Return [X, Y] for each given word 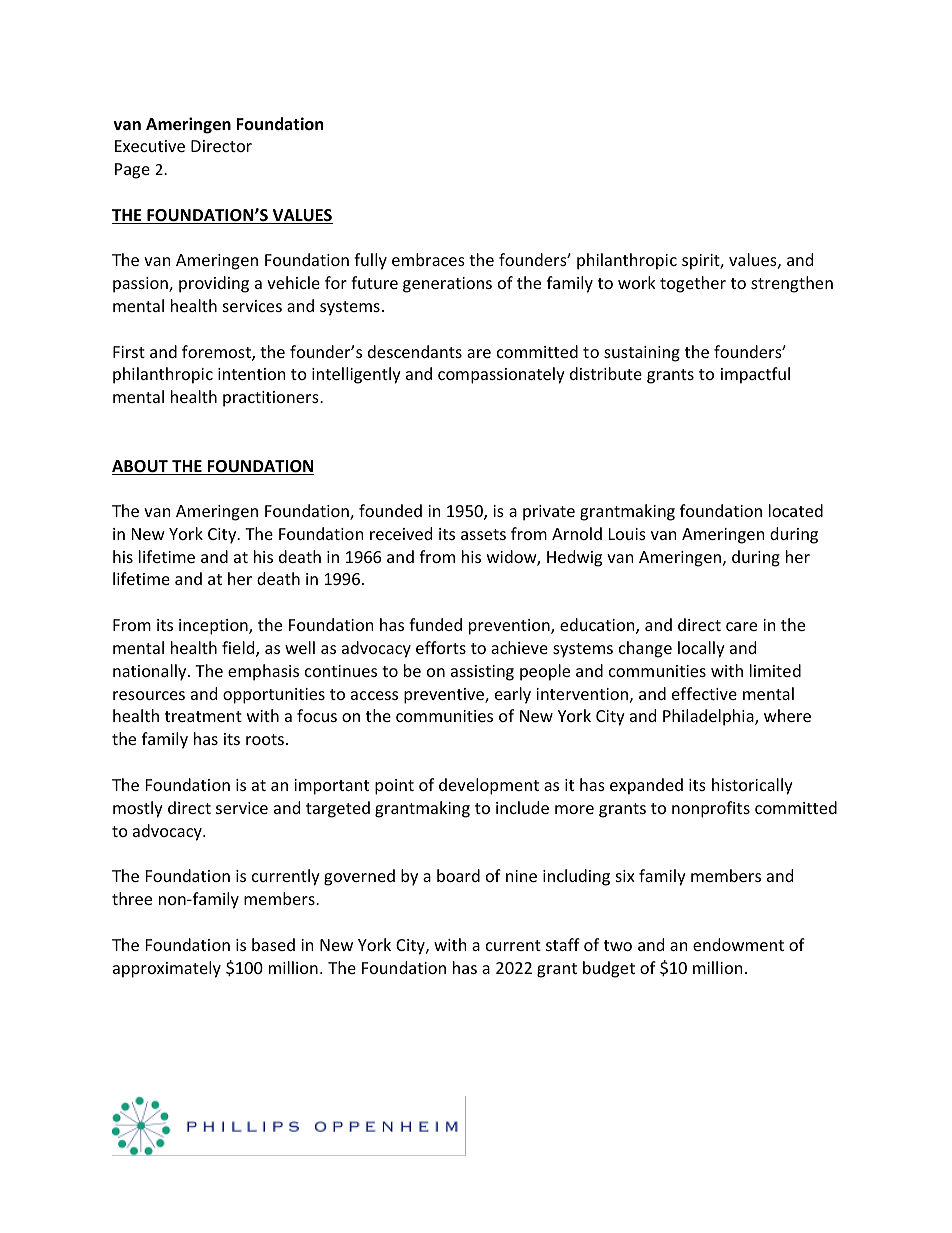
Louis [627, 534]
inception [214, 627]
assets [483, 534]
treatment [203, 716]
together [693, 284]
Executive [150, 146]
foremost [217, 353]
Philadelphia [709, 717]
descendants [415, 351]
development [489, 786]
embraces [428, 259]
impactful [755, 375]
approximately [167, 969]
